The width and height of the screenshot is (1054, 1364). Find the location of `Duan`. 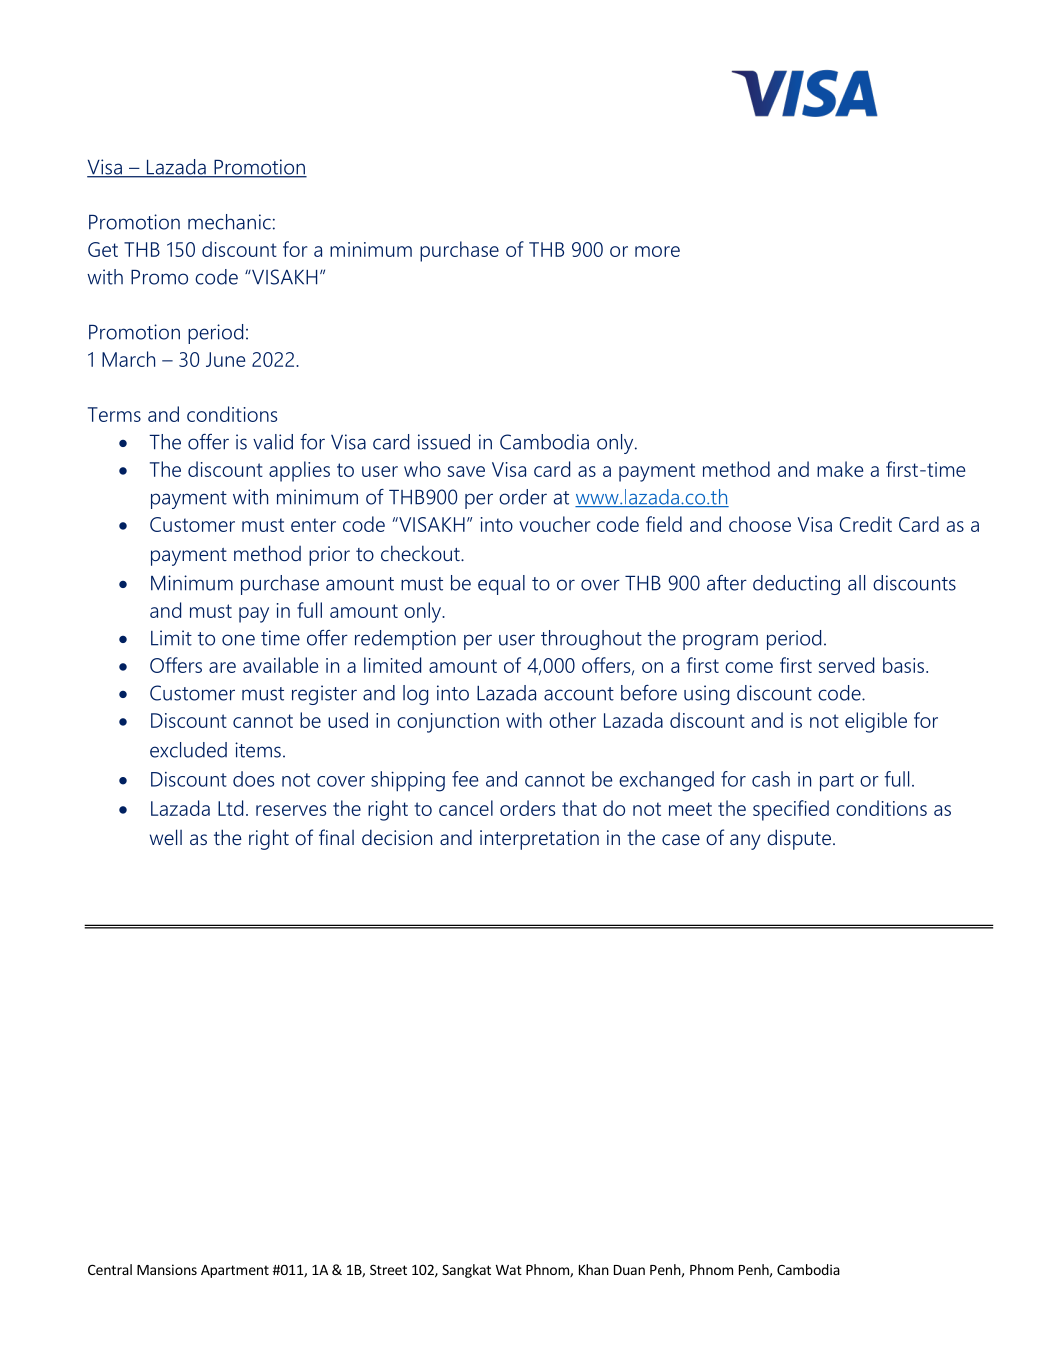

Duan is located at coordinates (629, 1270).
